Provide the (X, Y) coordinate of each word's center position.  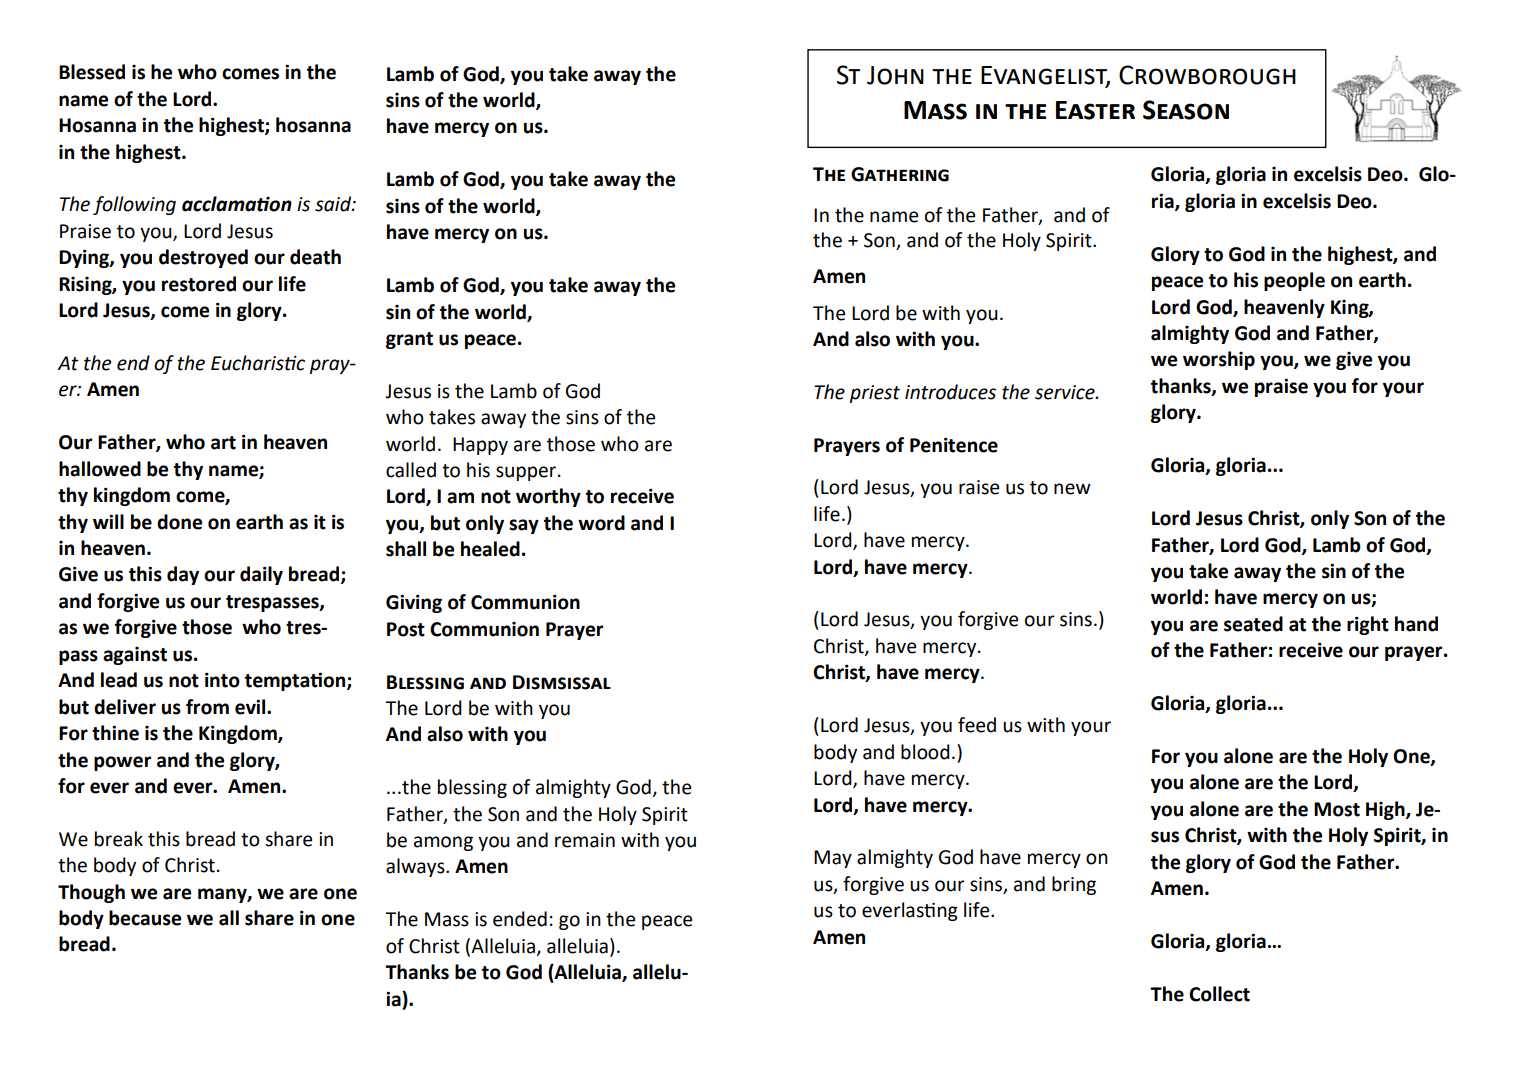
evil (251, 707)
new (1072, 489)
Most (1337, 809)
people (1294, 281)
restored (199, 284)
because (145, 918)
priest (875, 394)
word (601, 523)
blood (925, 752)
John (895, 75)
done (179, 522)
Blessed (92, 72)
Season (1186, 110)
